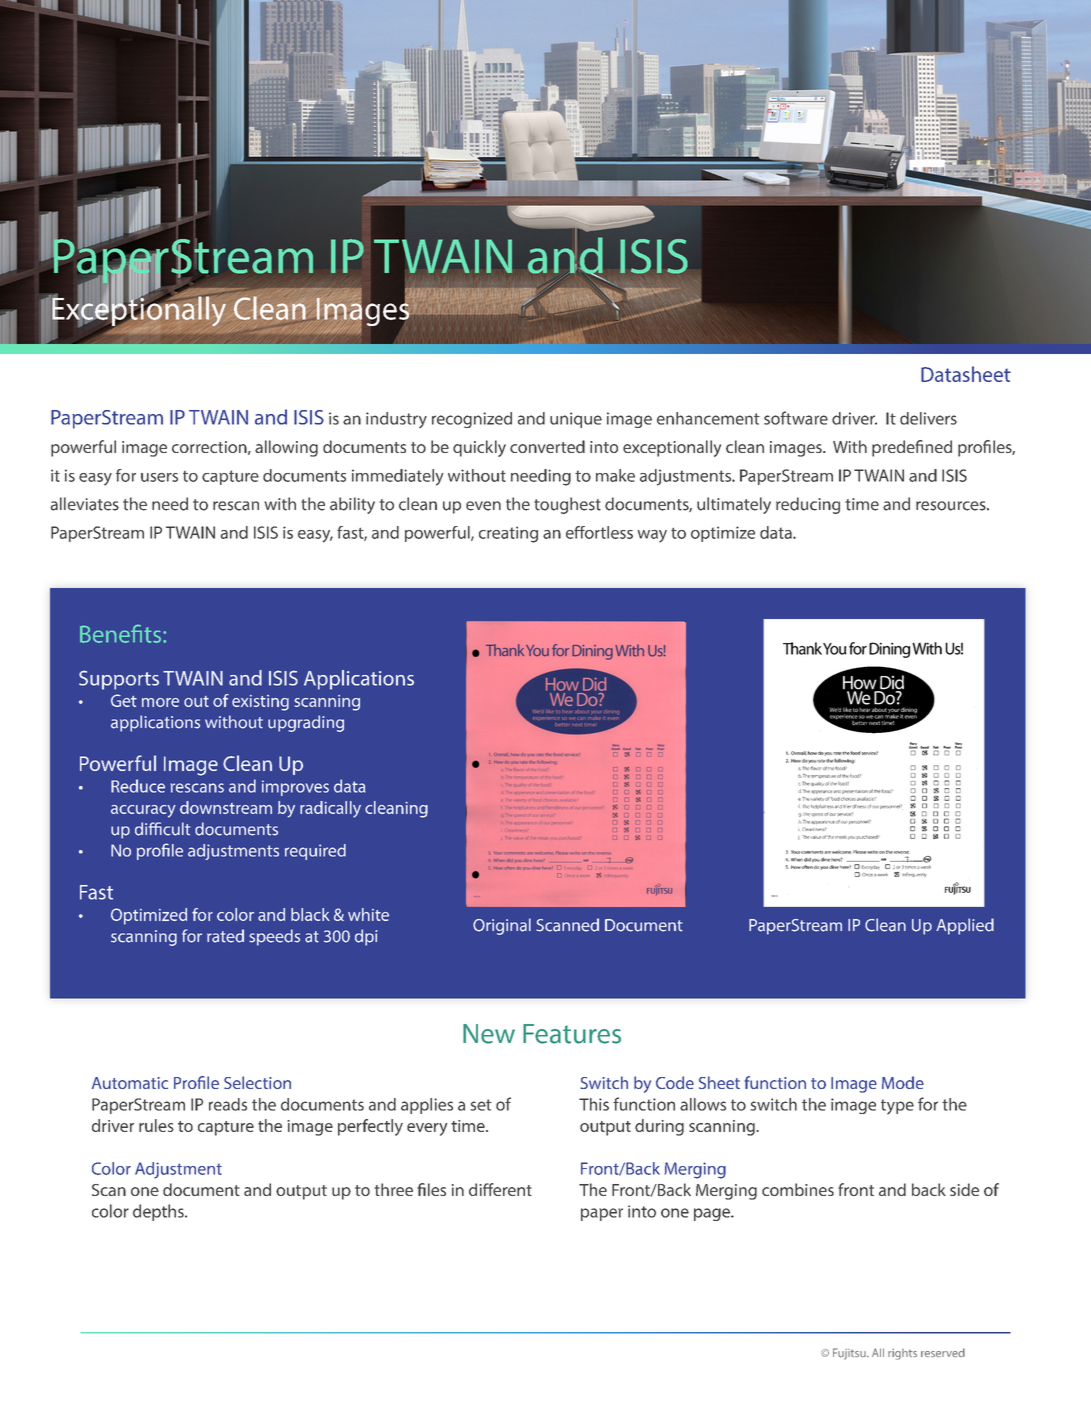  I want to click on Mode, so click(903, 1082).
